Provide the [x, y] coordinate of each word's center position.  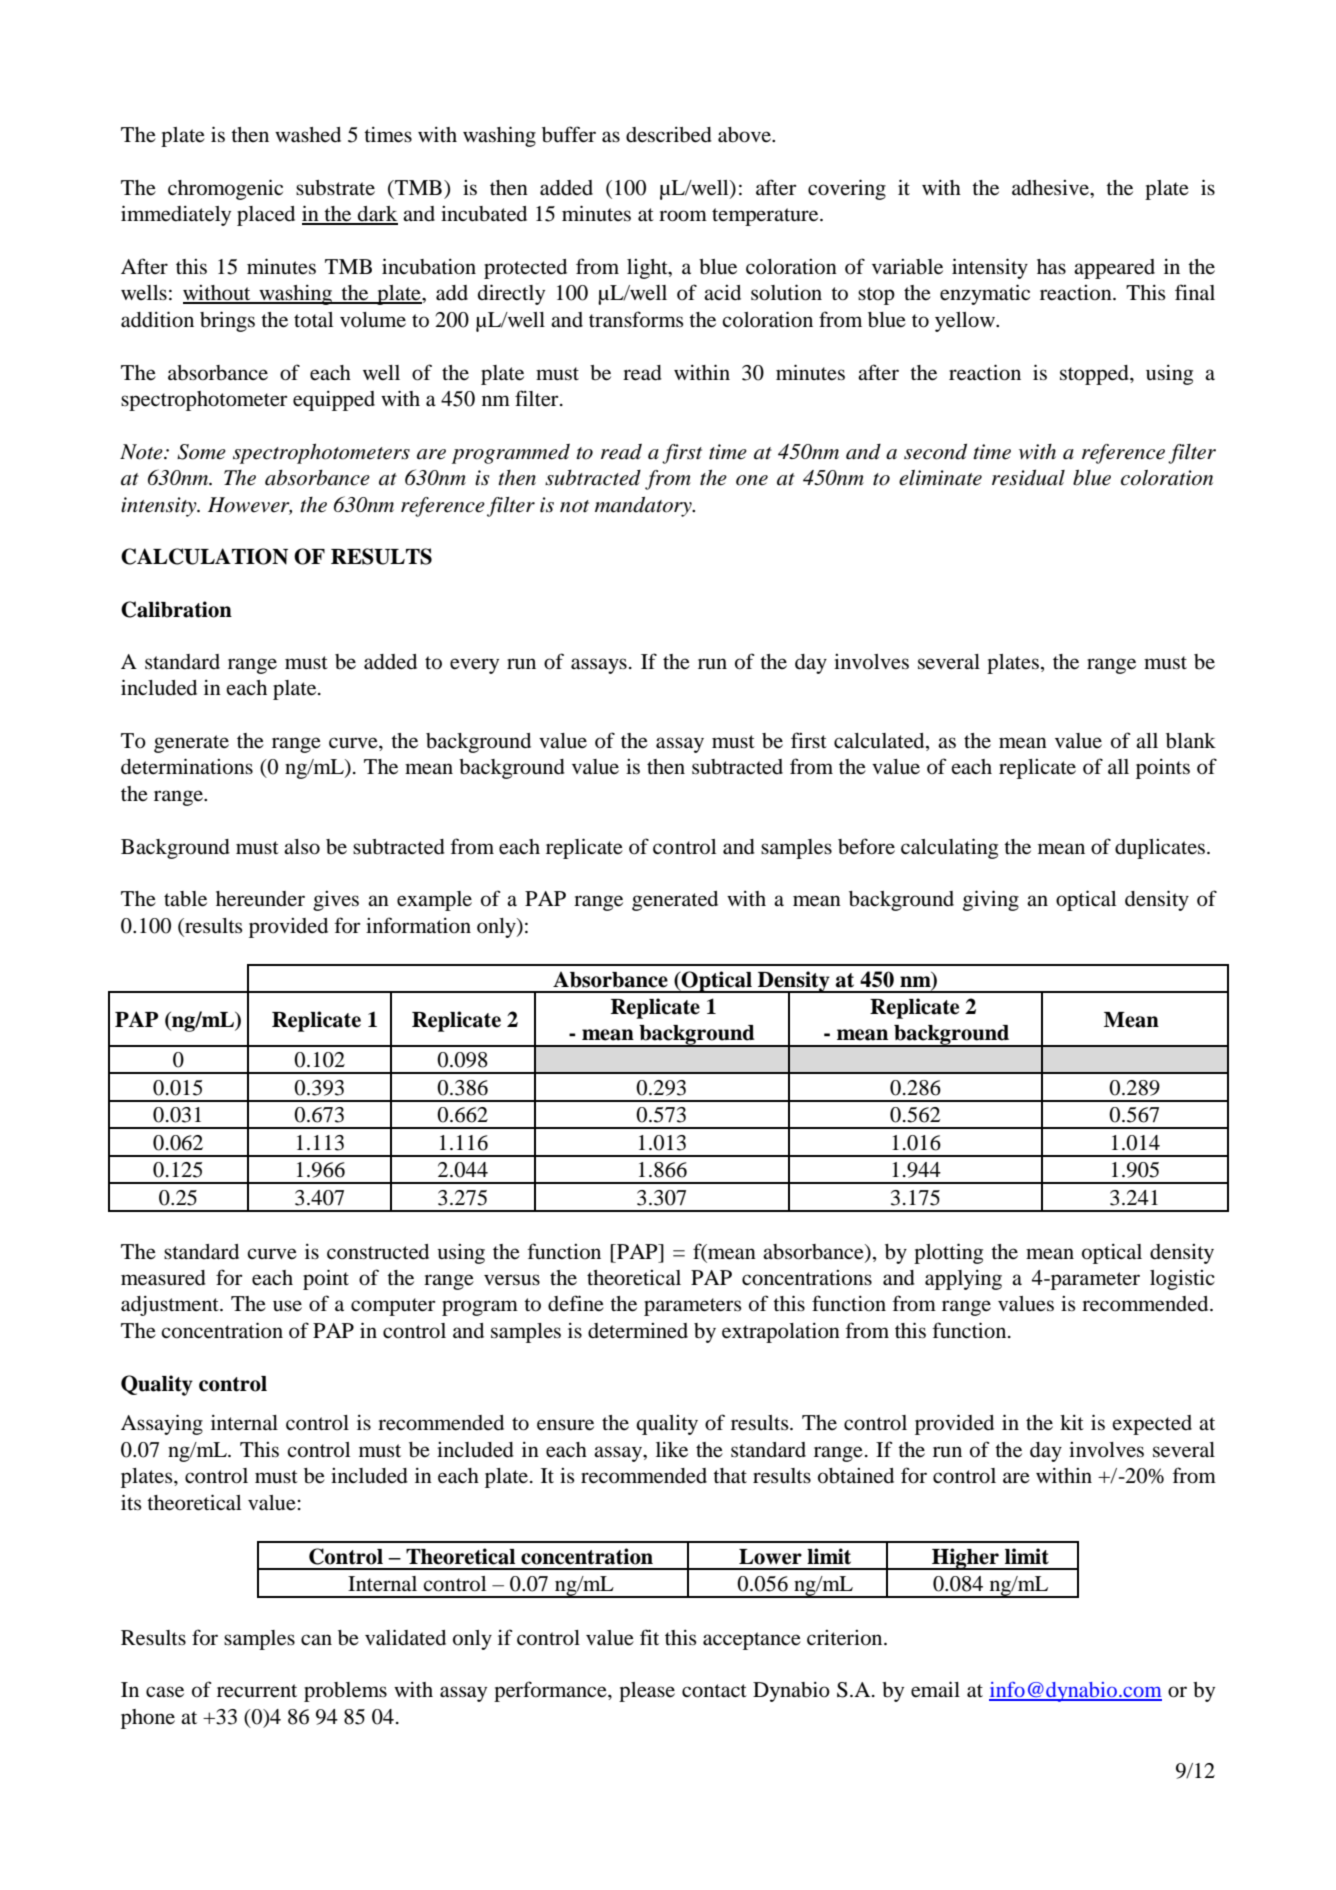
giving [991, 900]
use [287, 1305]
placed [266, 216]
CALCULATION [204, 556]
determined [638, 1331]
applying [963, 1280]
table [185, 899]
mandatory [644, 506]
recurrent [257, 1691]
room [683, 216]
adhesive [1051, 188]
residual [1028, 477]
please [647, 1692]
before [866, 846]
